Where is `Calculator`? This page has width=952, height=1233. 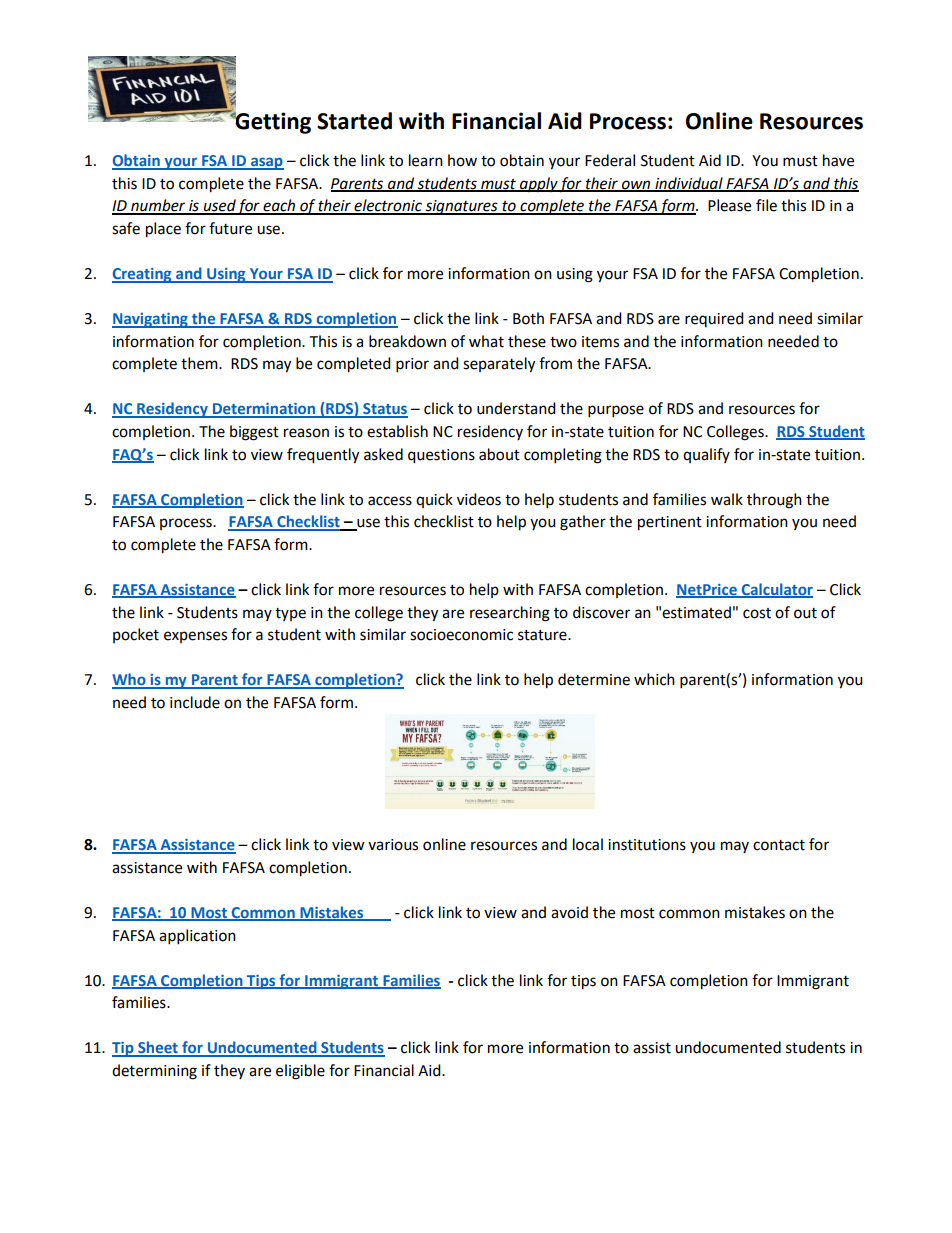
Calculator is located at coordinates (776, 590).
